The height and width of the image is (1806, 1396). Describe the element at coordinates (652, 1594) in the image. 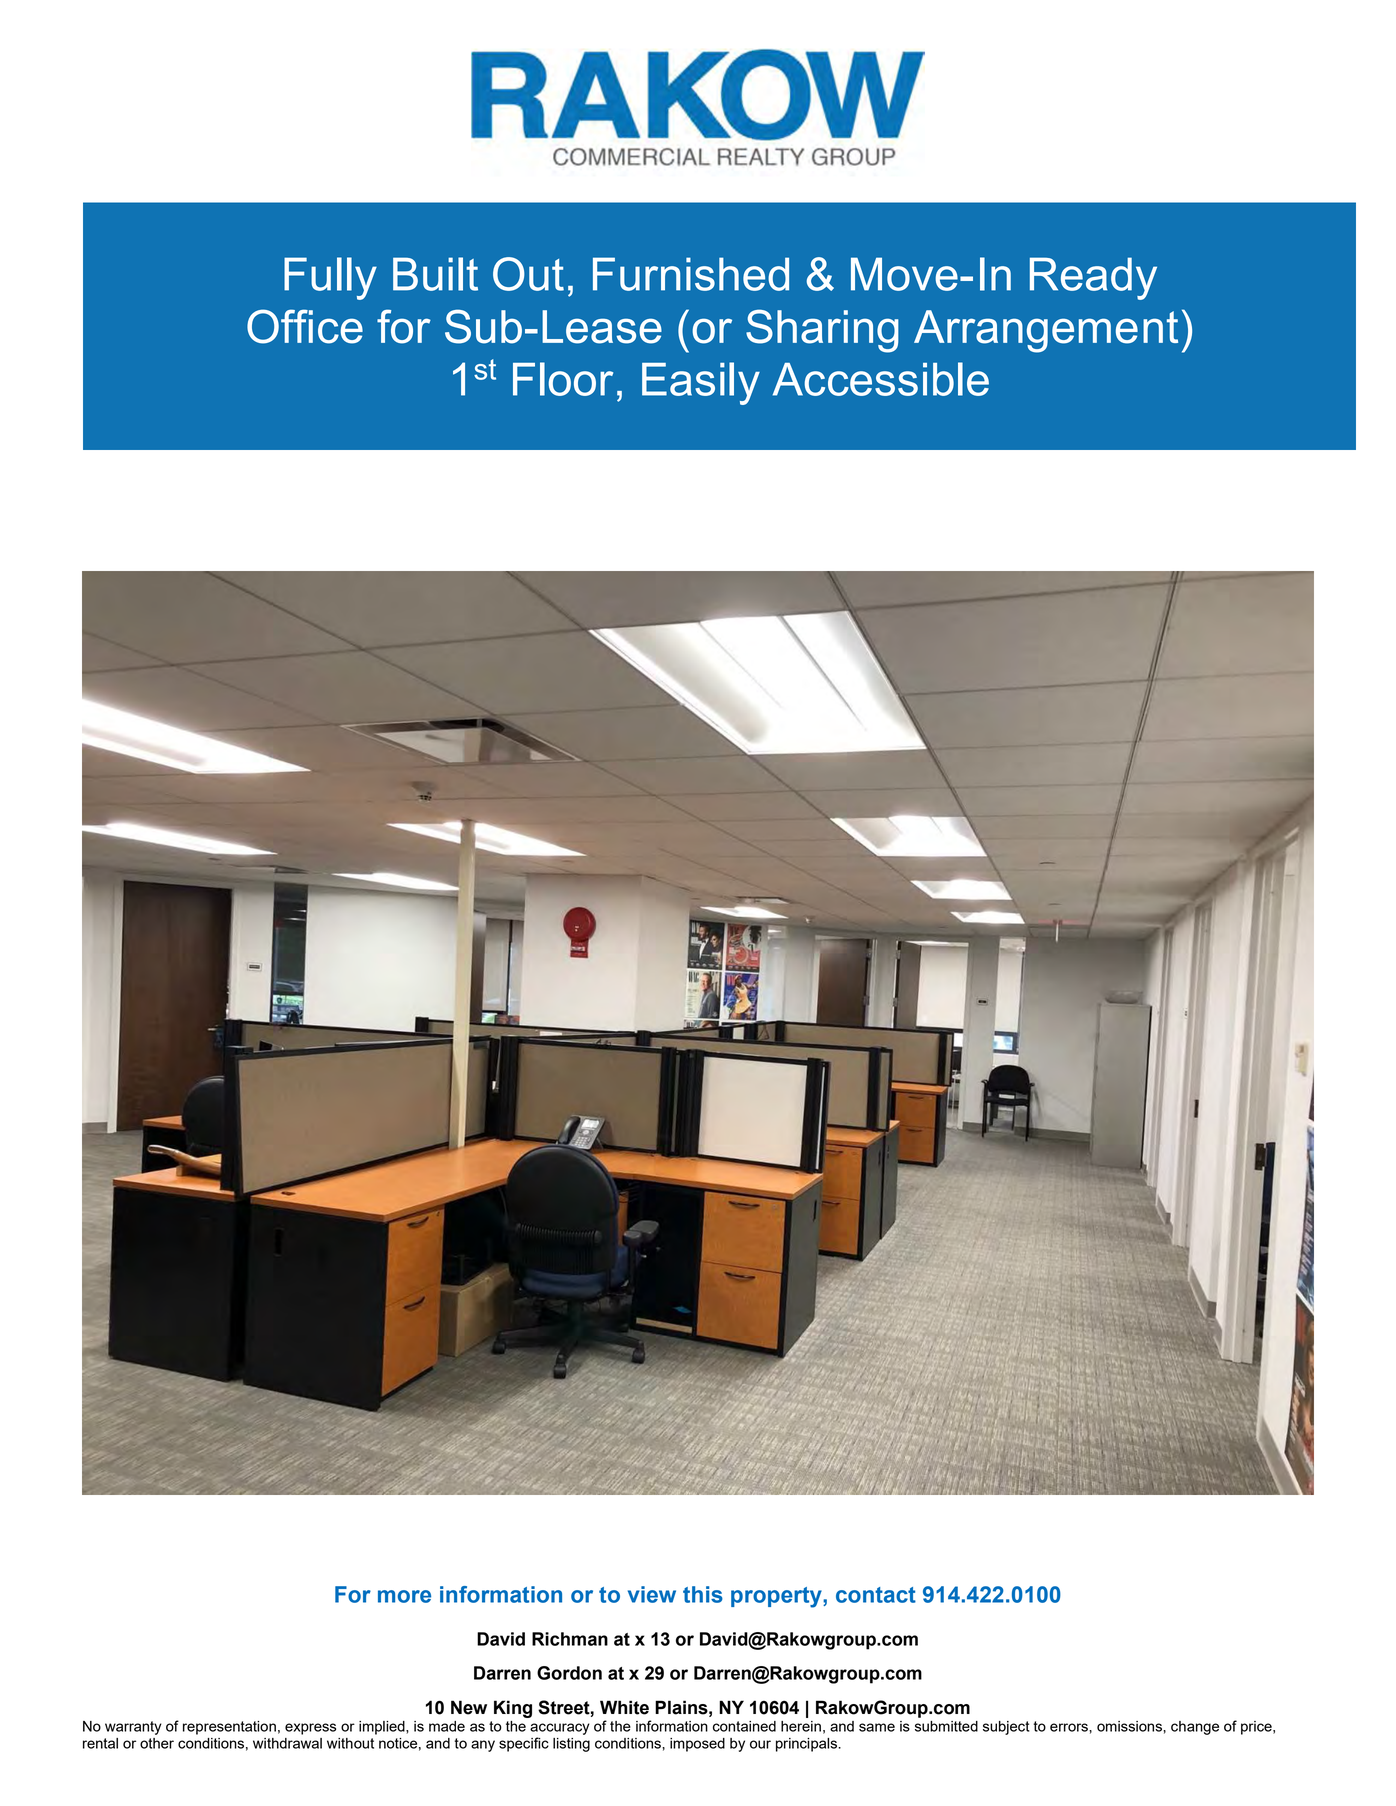

I see `view` at that location.
